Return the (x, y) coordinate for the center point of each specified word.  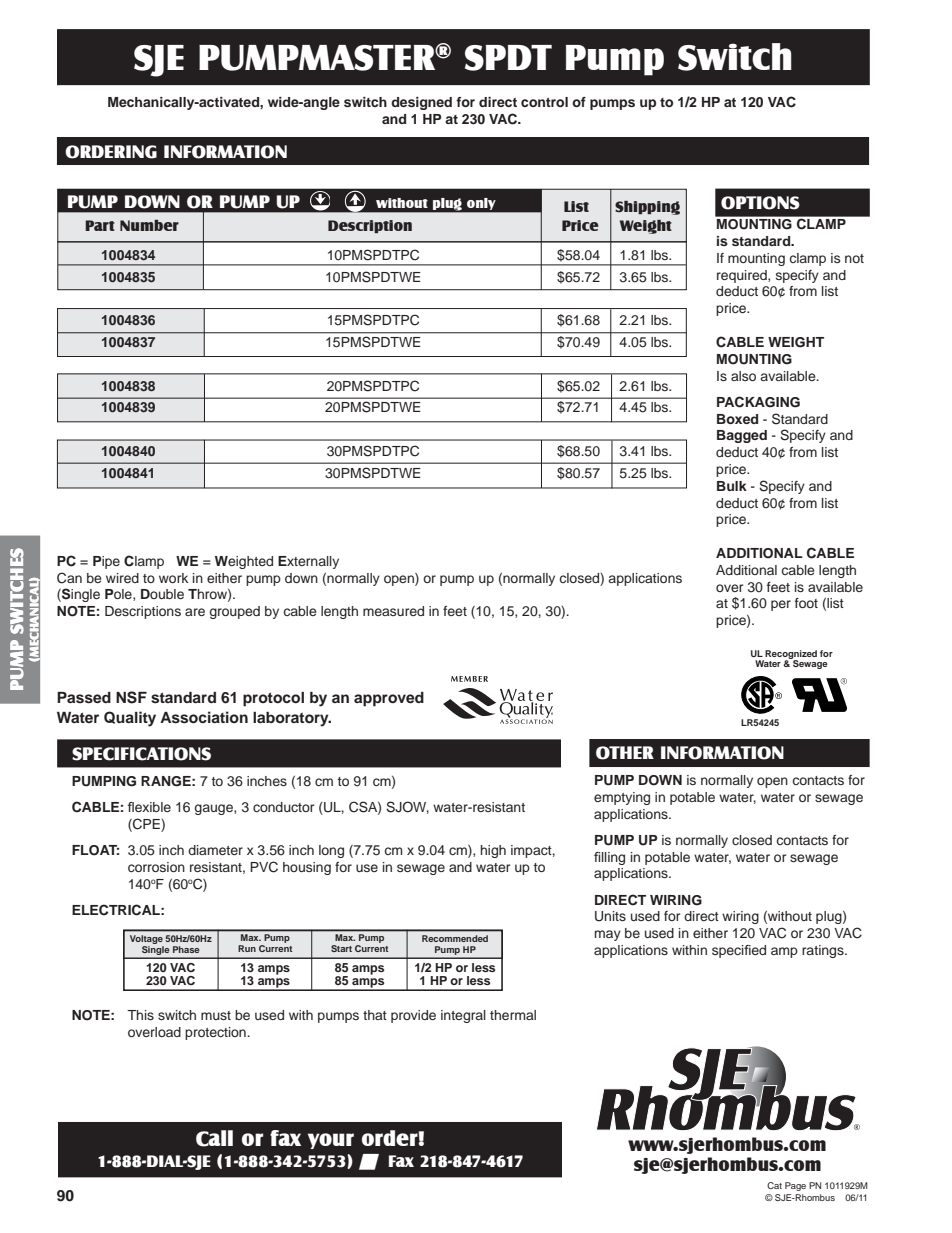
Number (149, 225)
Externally (308, 562)
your (331, 1141)
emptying (622, 798)
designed (421, 103)
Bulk (732, 486)
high (493, 851)
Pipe (106, 562)
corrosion (156, 867)
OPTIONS (760, 203)
